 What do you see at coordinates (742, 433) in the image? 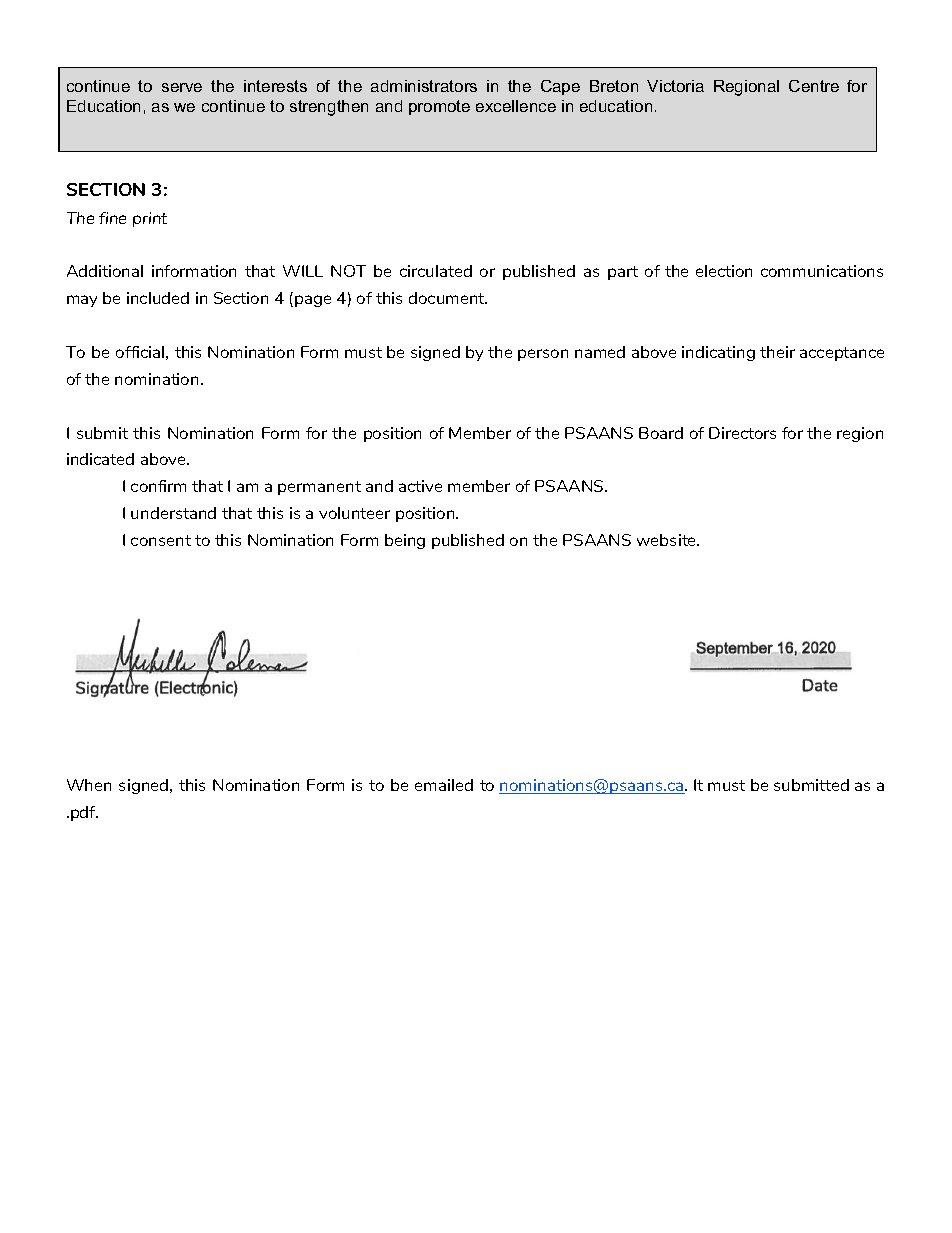
I see `Directors` at bounding box center [742, 433].
